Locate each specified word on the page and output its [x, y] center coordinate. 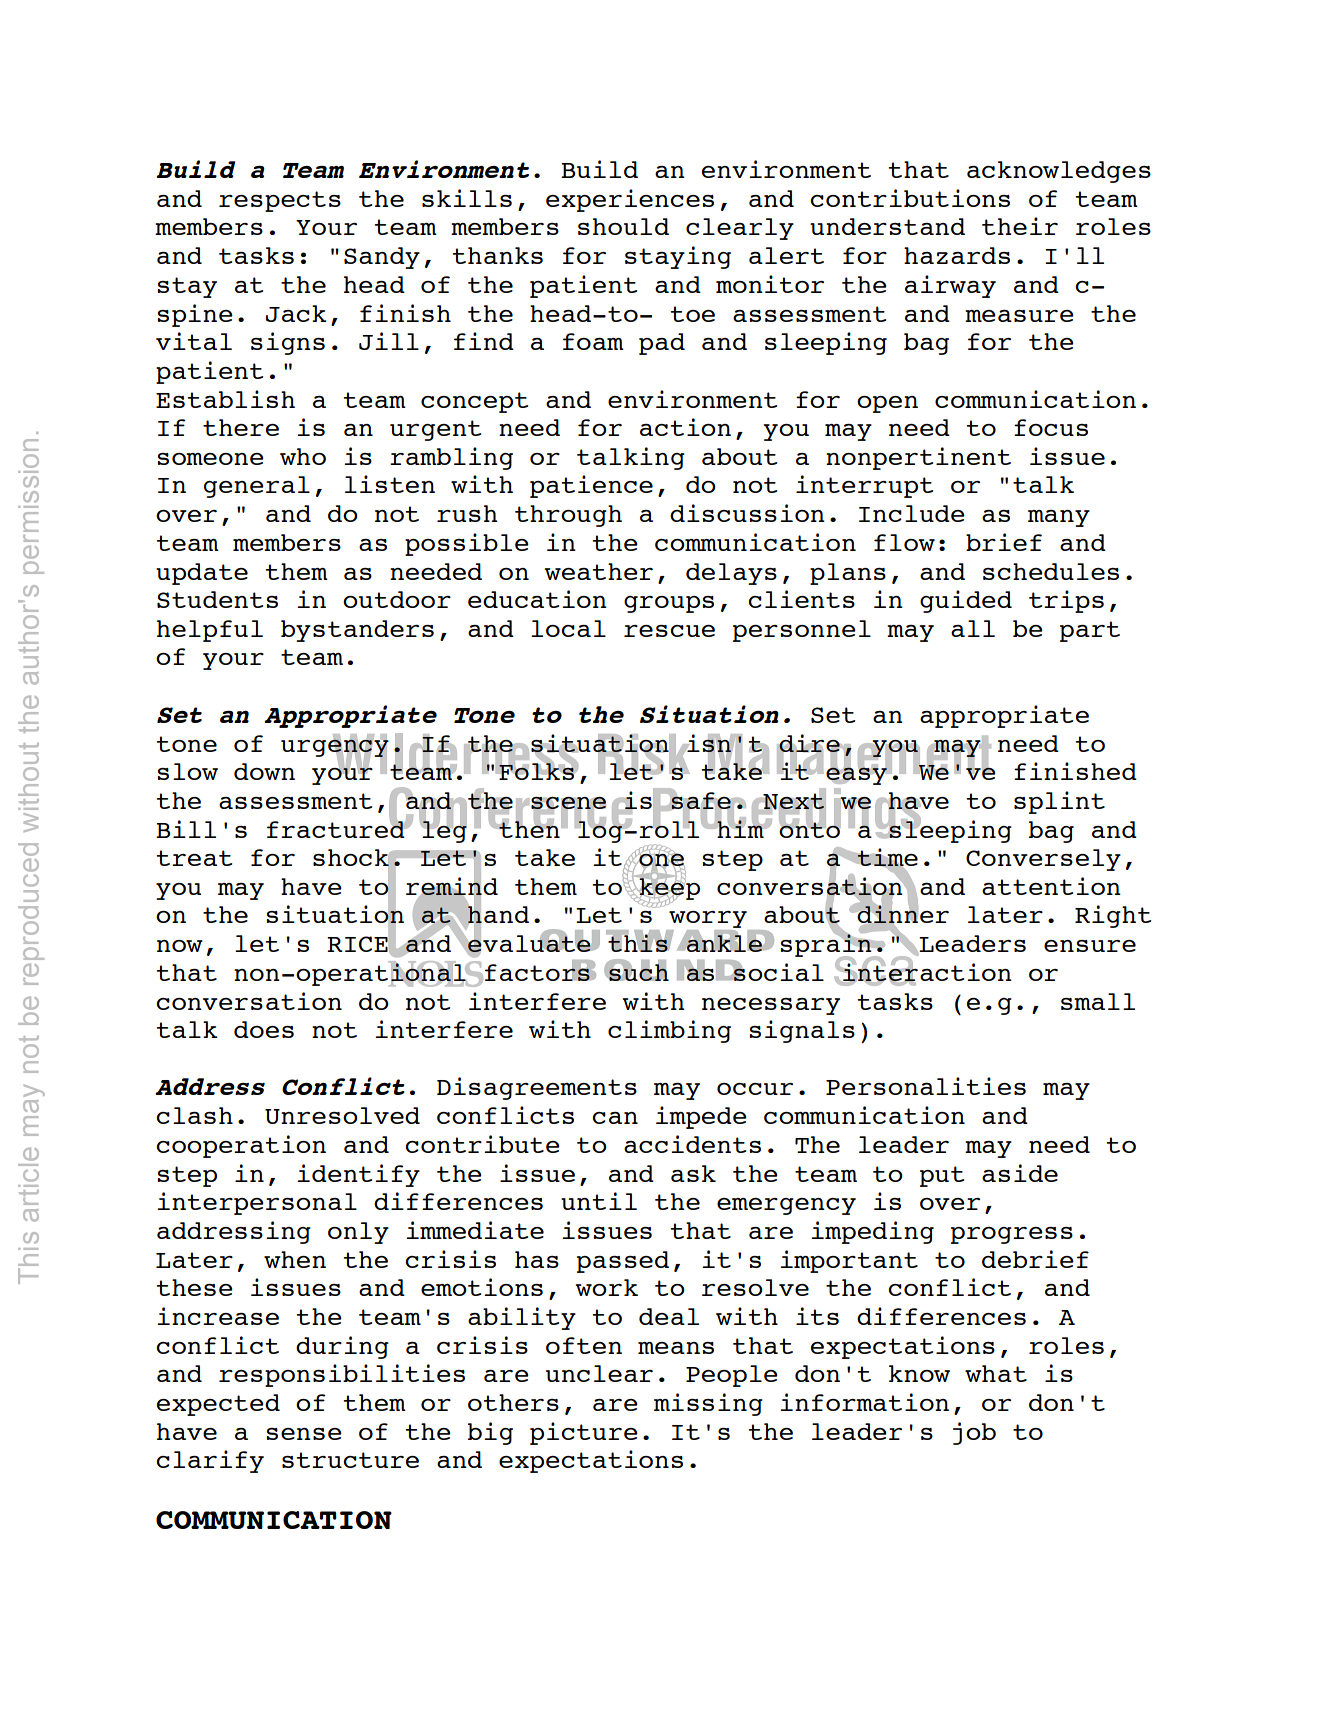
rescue [669, 631]
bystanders [357, 631]
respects [280, 201]
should [623, 226]
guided [966, 601]
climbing [669, 1031]
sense [304, 1434]
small [1098, 1001]
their [1020, 226]
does [264, 1029]
